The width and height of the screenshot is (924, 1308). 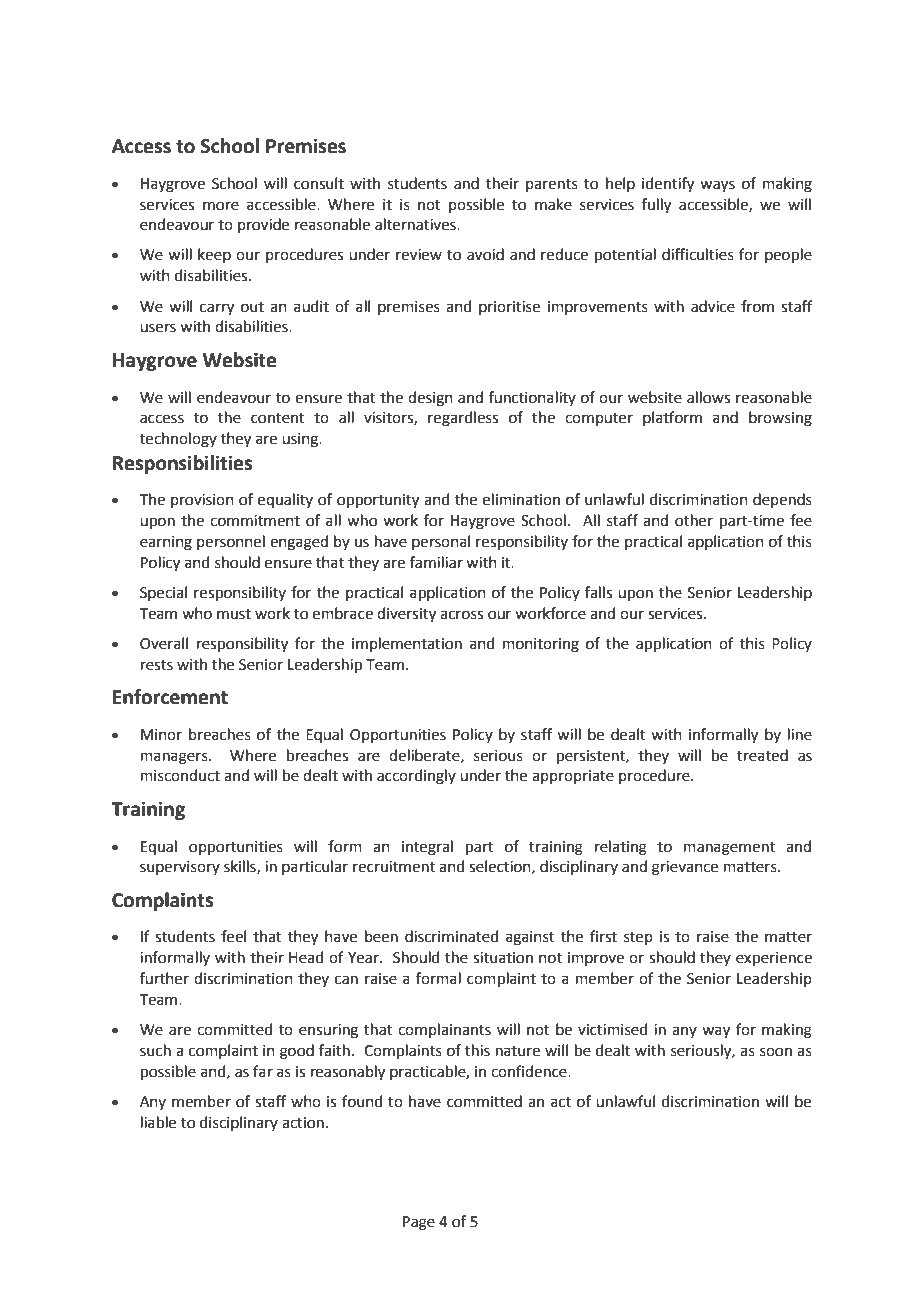 I want to click on other, so click(x=694, y=520).
